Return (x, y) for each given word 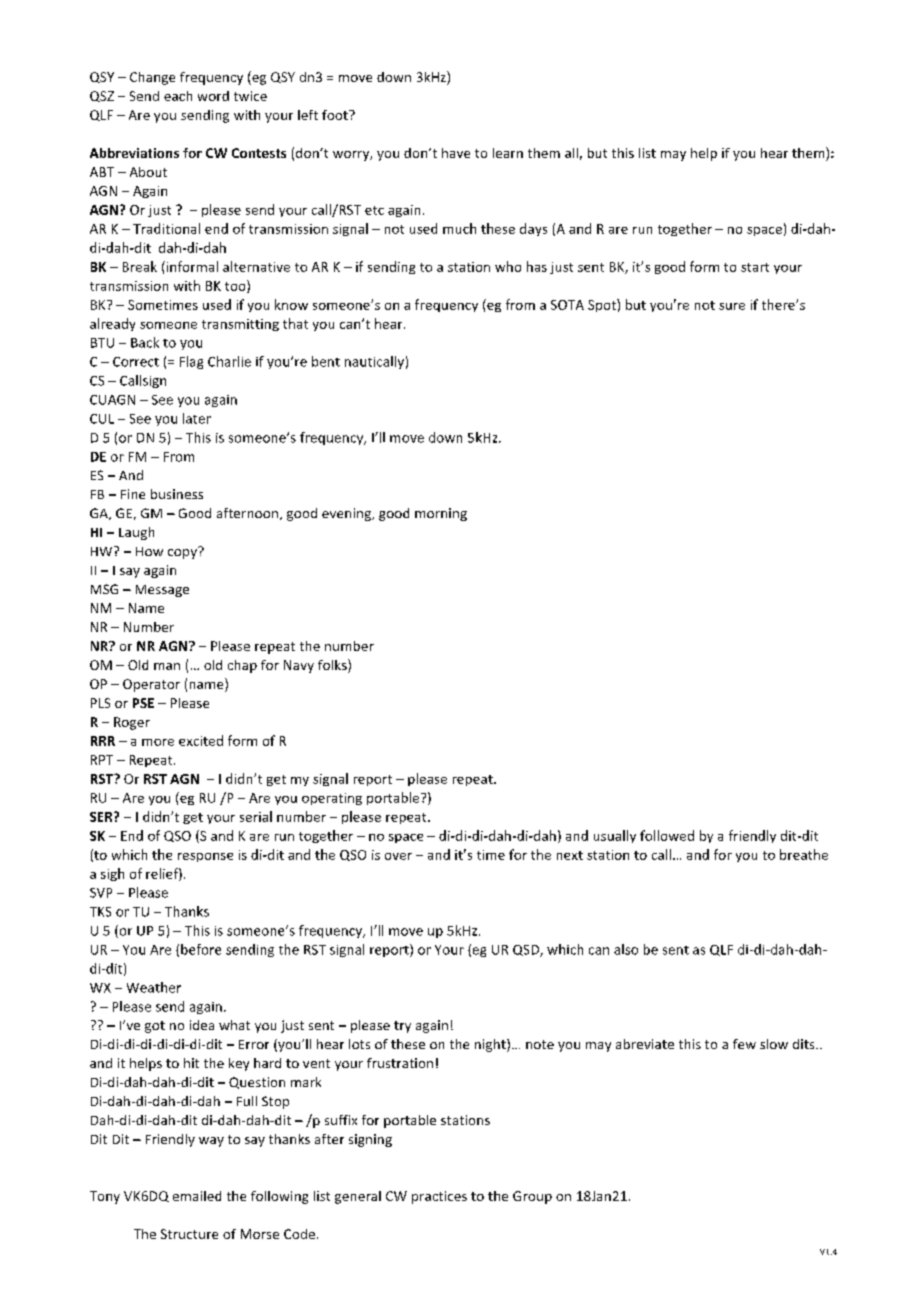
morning (441, 514)
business (177, 494)
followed (667, 835)
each (178, 96)
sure (732, 306)
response (205, 857)
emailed (197, 1196)
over (398, 856)
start (755, 267)
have (456, 153)
